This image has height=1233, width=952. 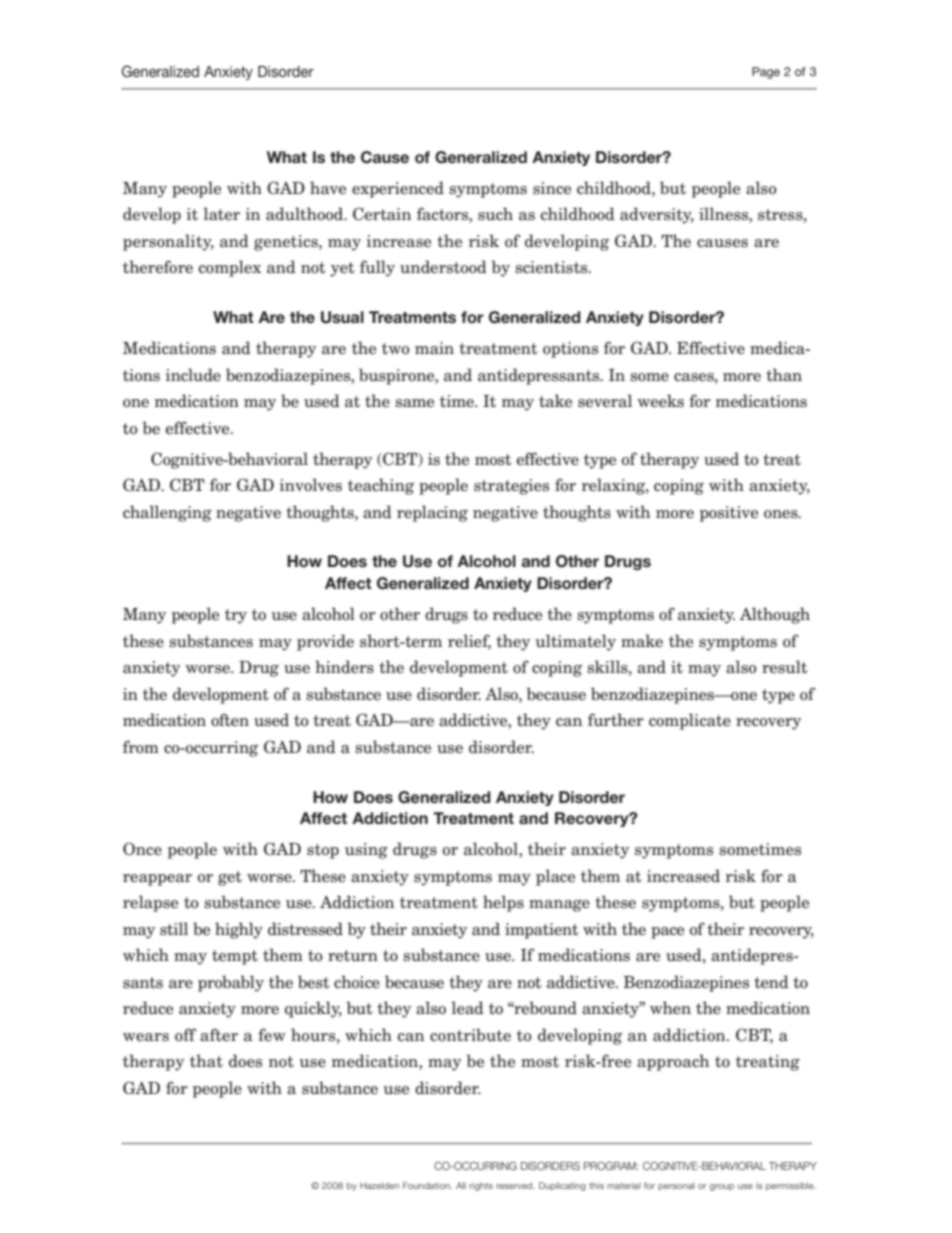 I want to click on Although, so click(x=775, y=615).
